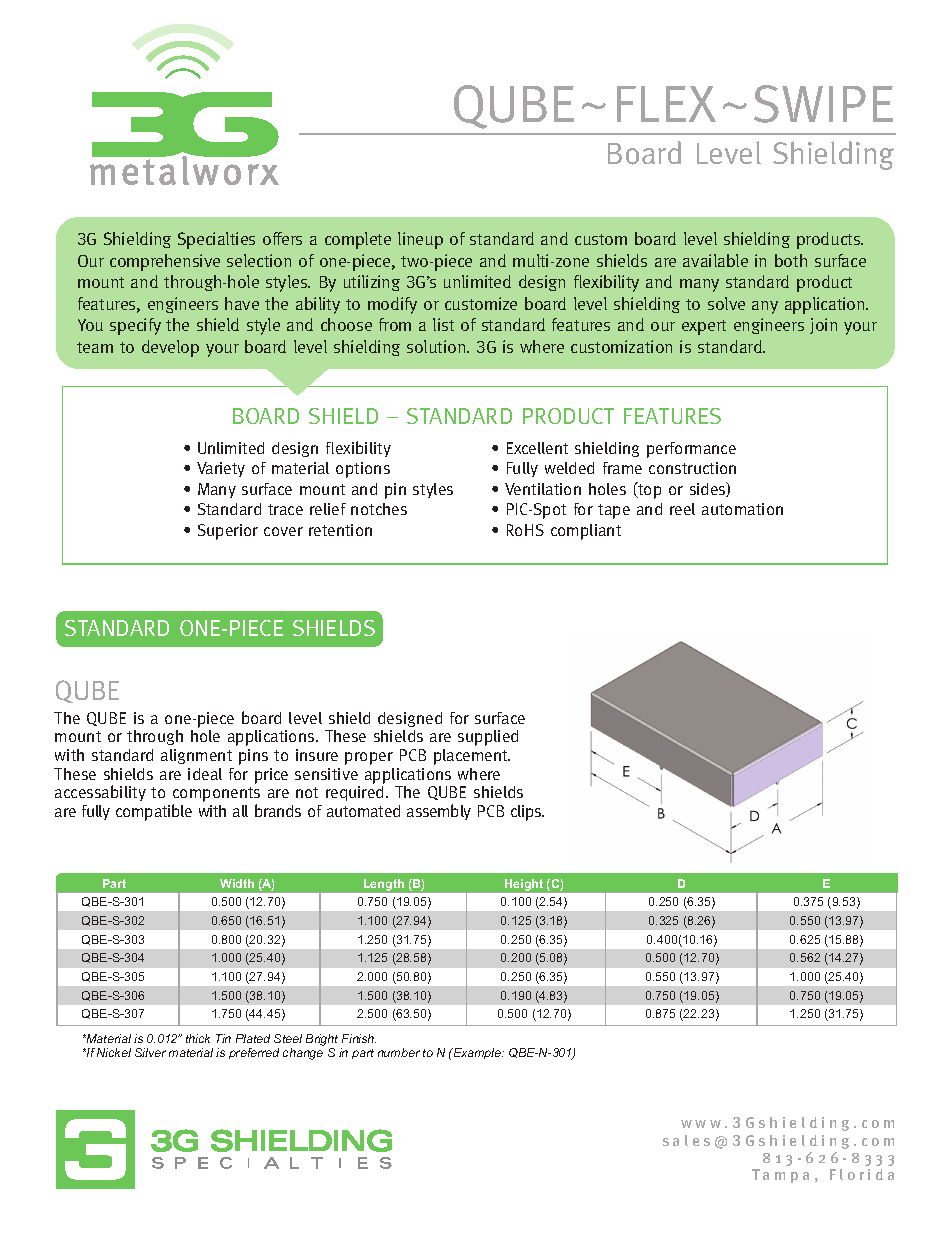  Describe the element at coordinates (715, 260) in the screenshot. I see `available` at that location.
